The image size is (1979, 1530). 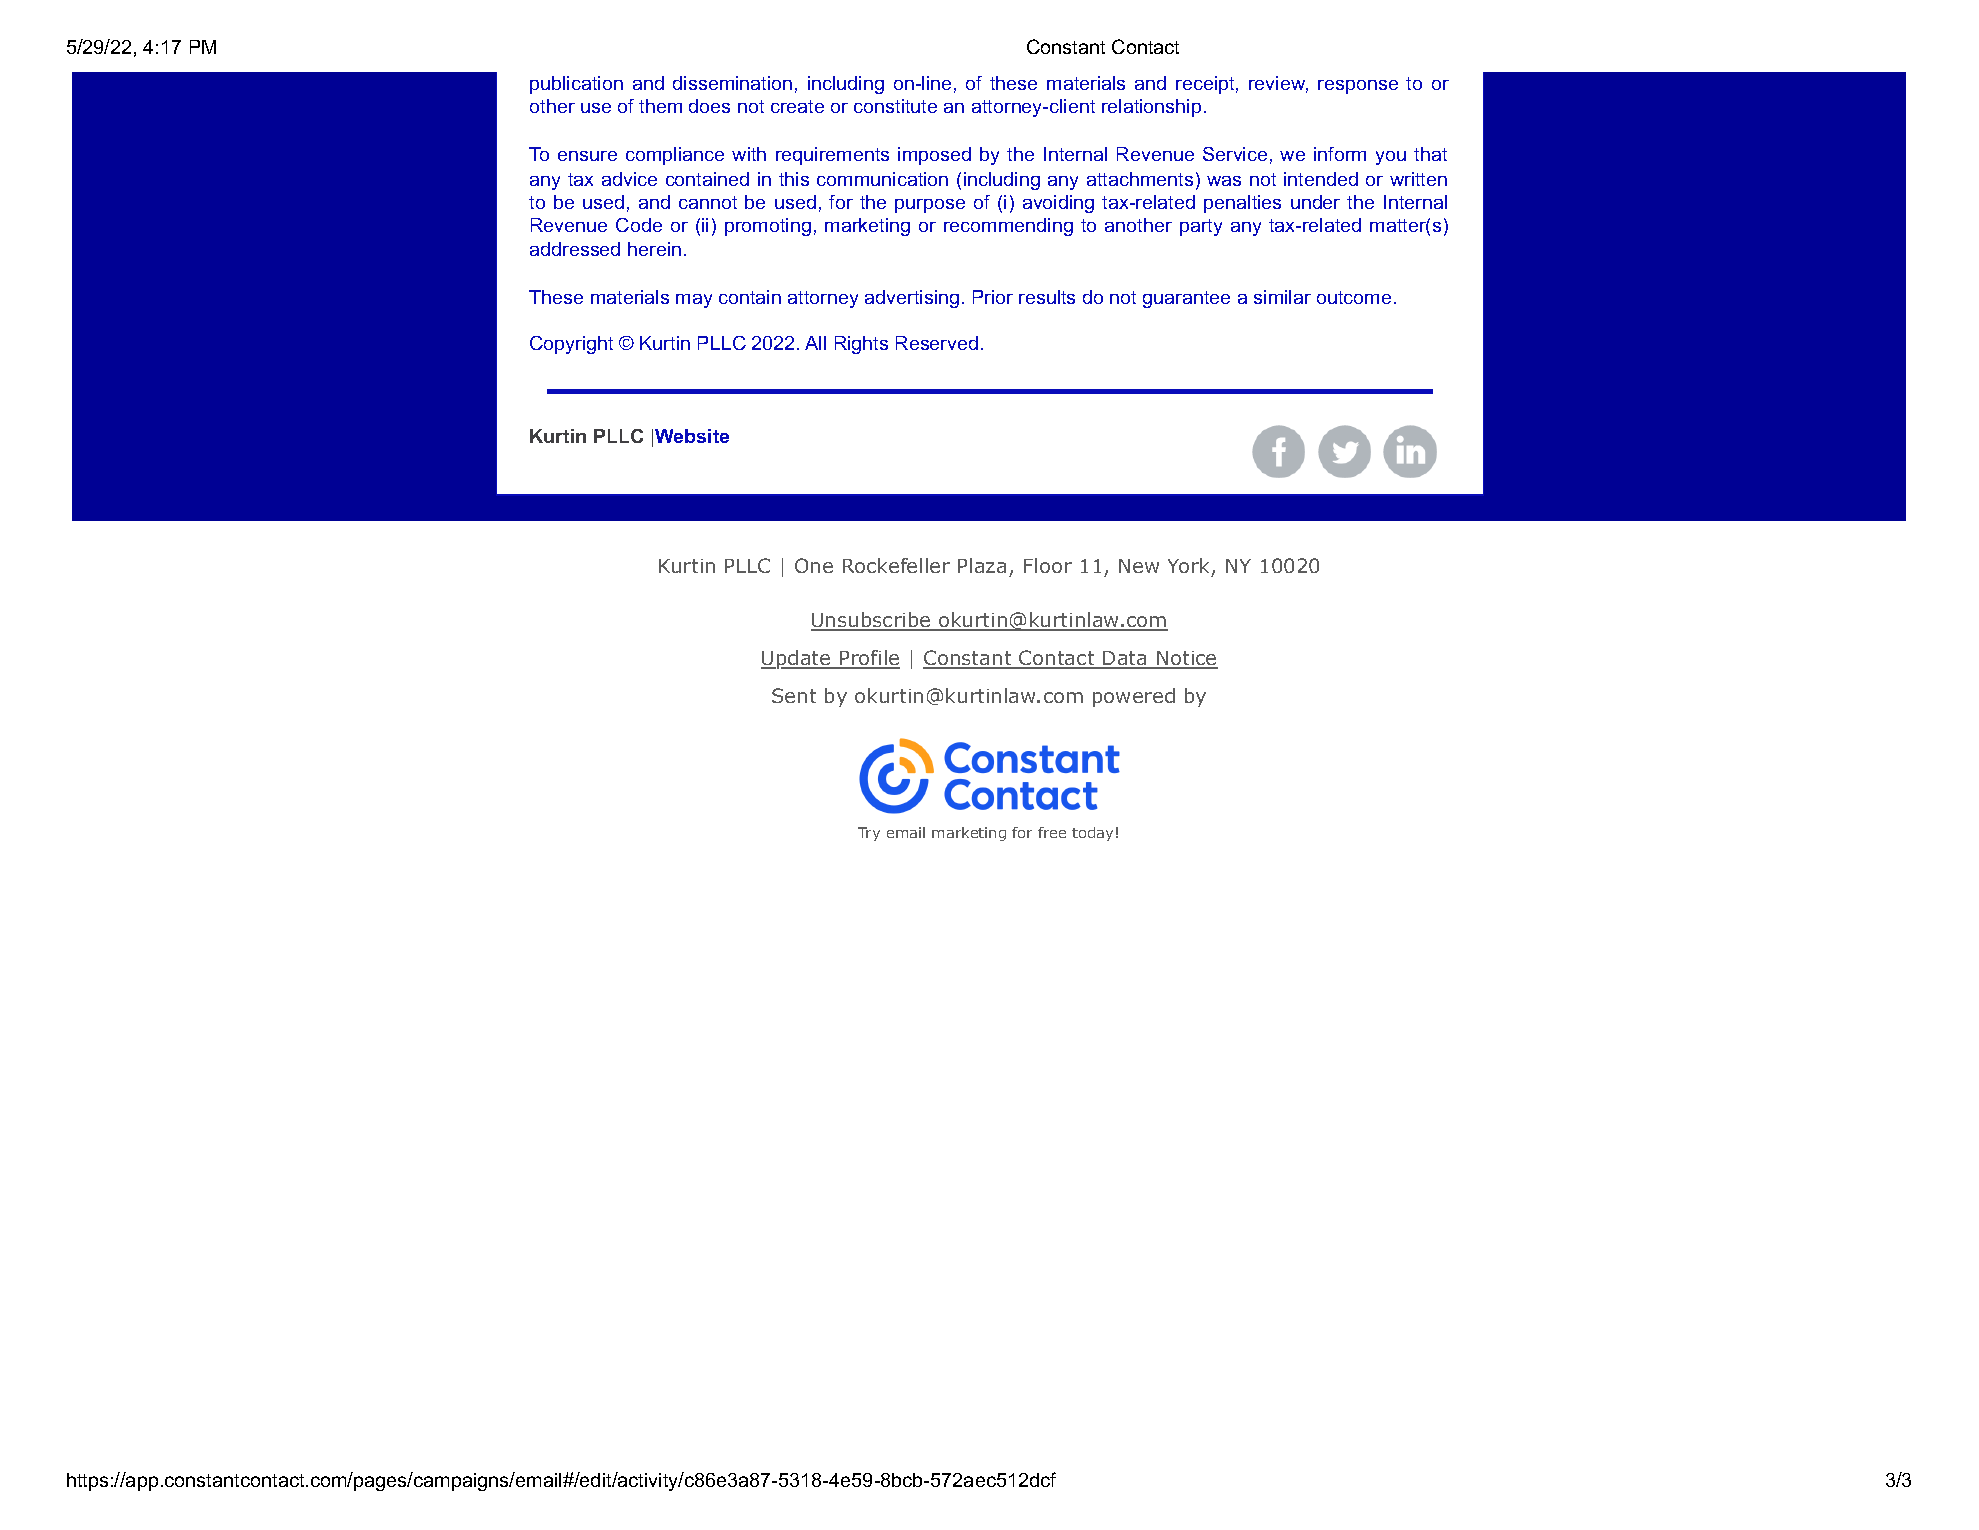 What do you see at coordinates (1186, 659) in the screenshot?
I see `Notice` at bounding box center [1186, 659].
